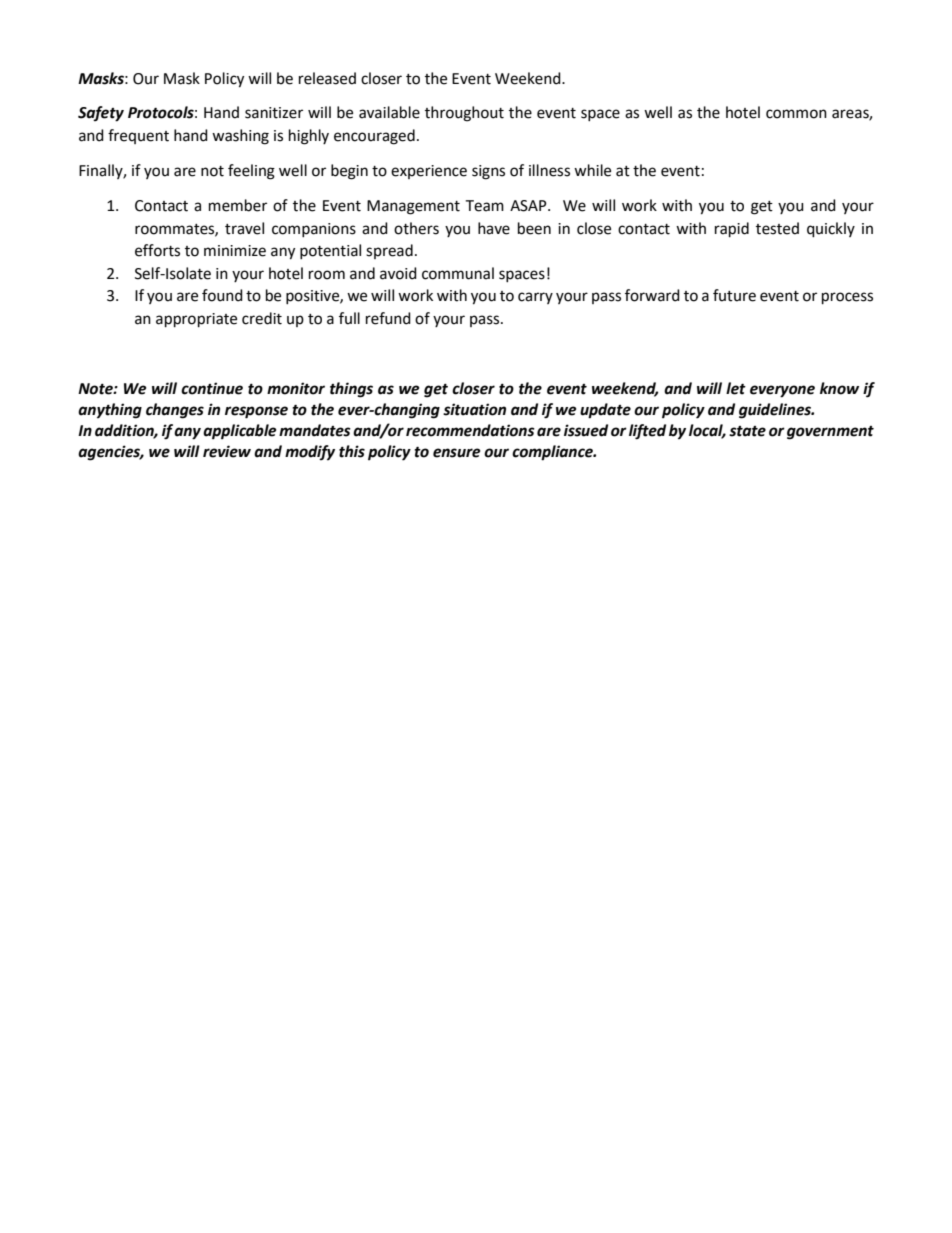  What do you see at coordinates (747, 431) in the screenshot?
I see `state` at bounding box center [747, 431].
